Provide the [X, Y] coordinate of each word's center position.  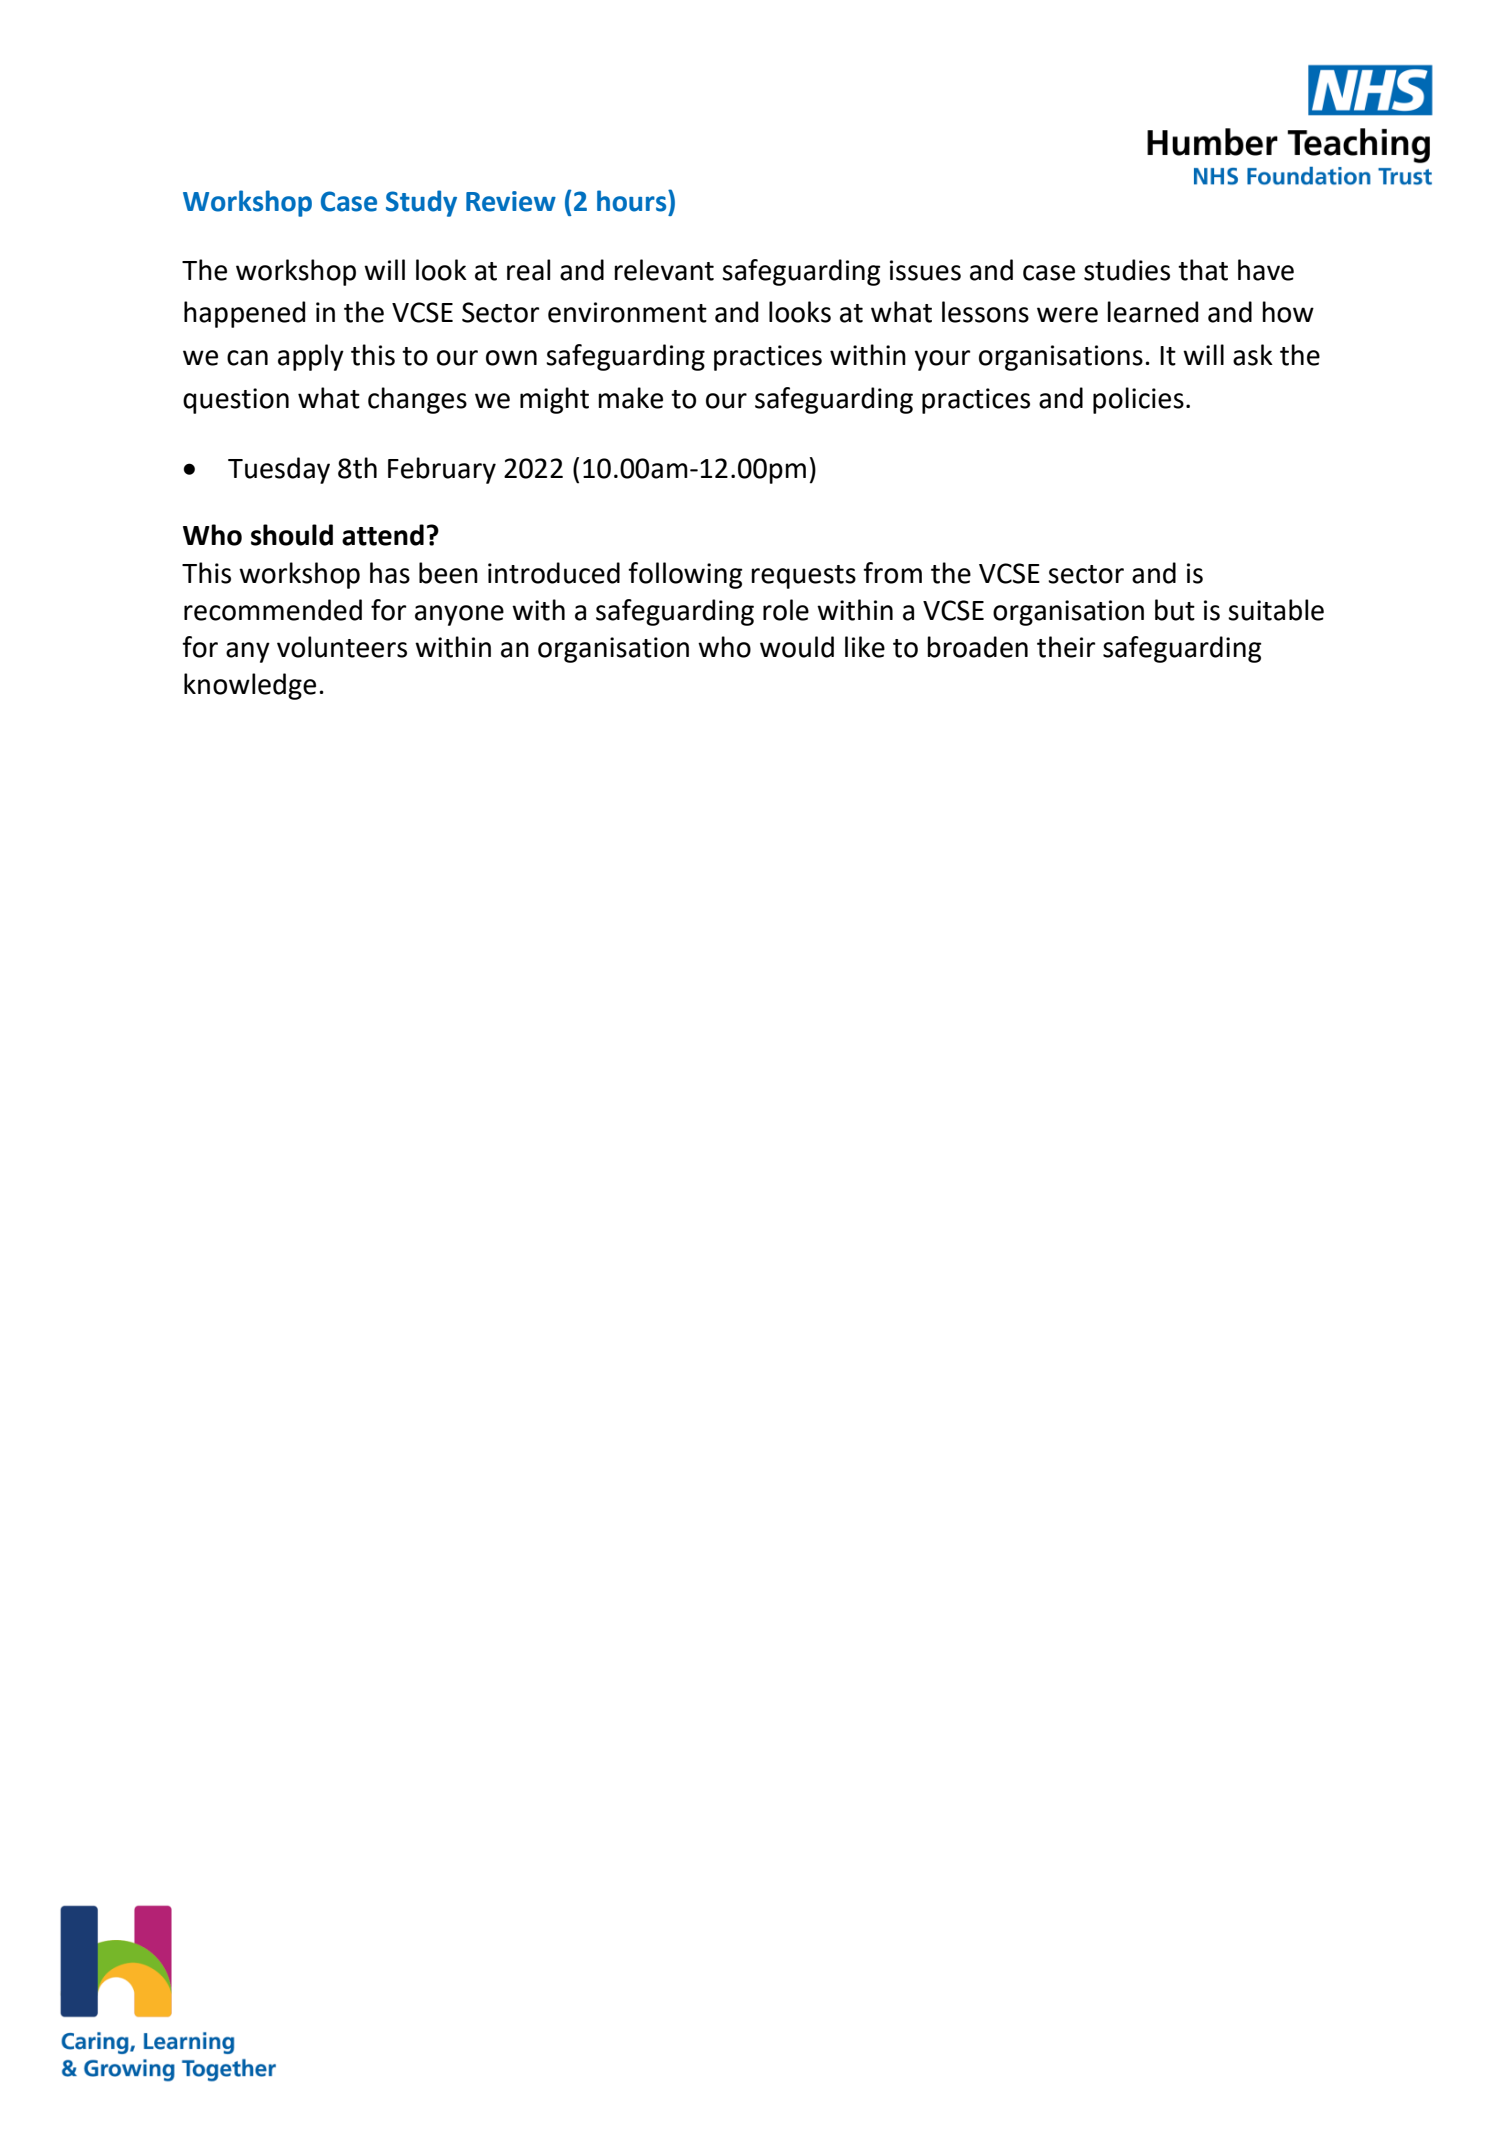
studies [1127, 270]
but [1175, 610]
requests [803, 577]
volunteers [342, 647]
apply [311, 357]
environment [627, 312]
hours [633, 201]
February [442, 470]
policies [1138, 400]
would [797, 647]
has [390, 573]
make [630, 398]
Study [421, 203]
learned [1152, 312]
